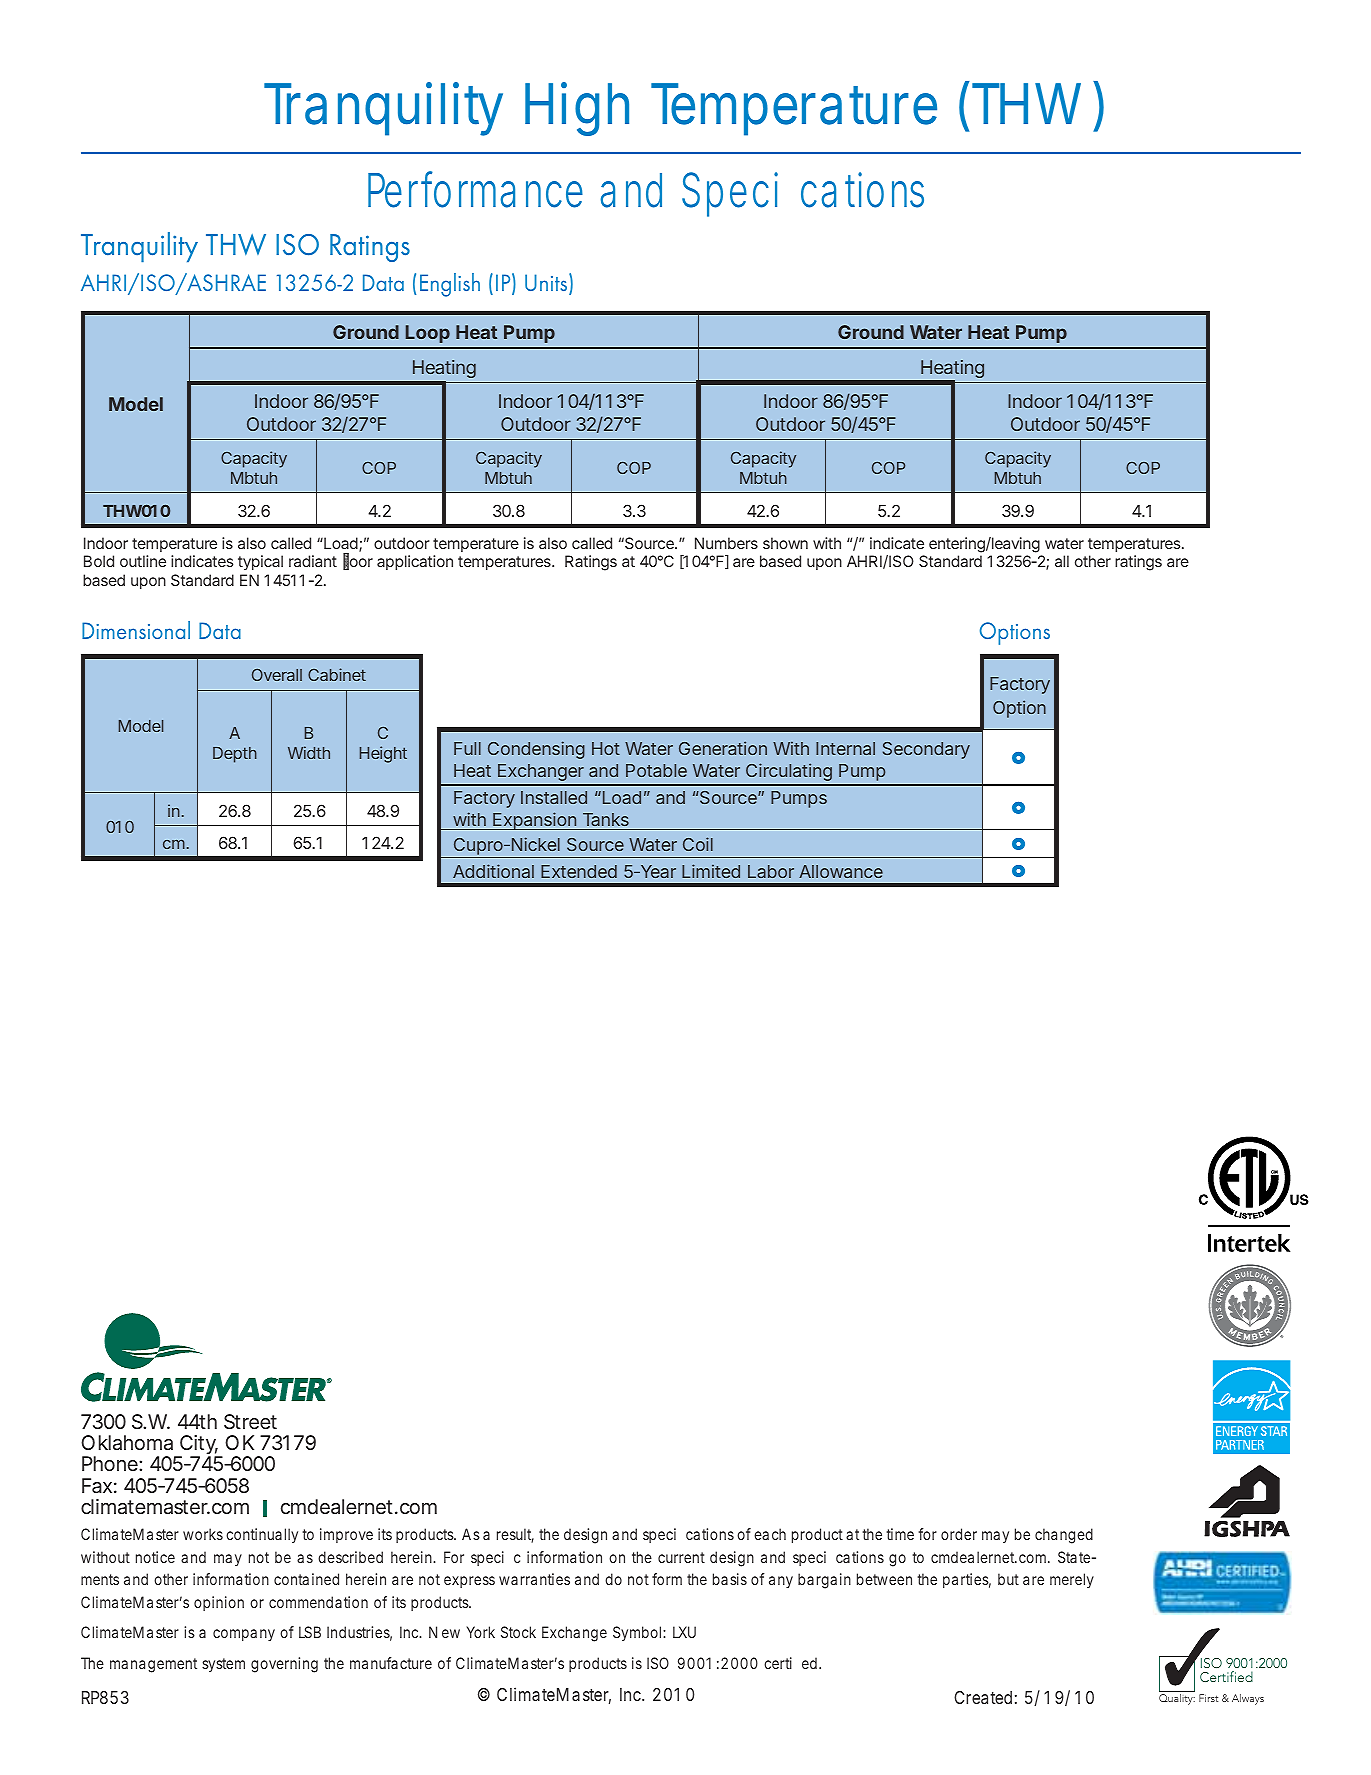  What do you see at coordinates (711, 871) in the screenshot?
I see `Limited` at bounding box center [711, 871].
